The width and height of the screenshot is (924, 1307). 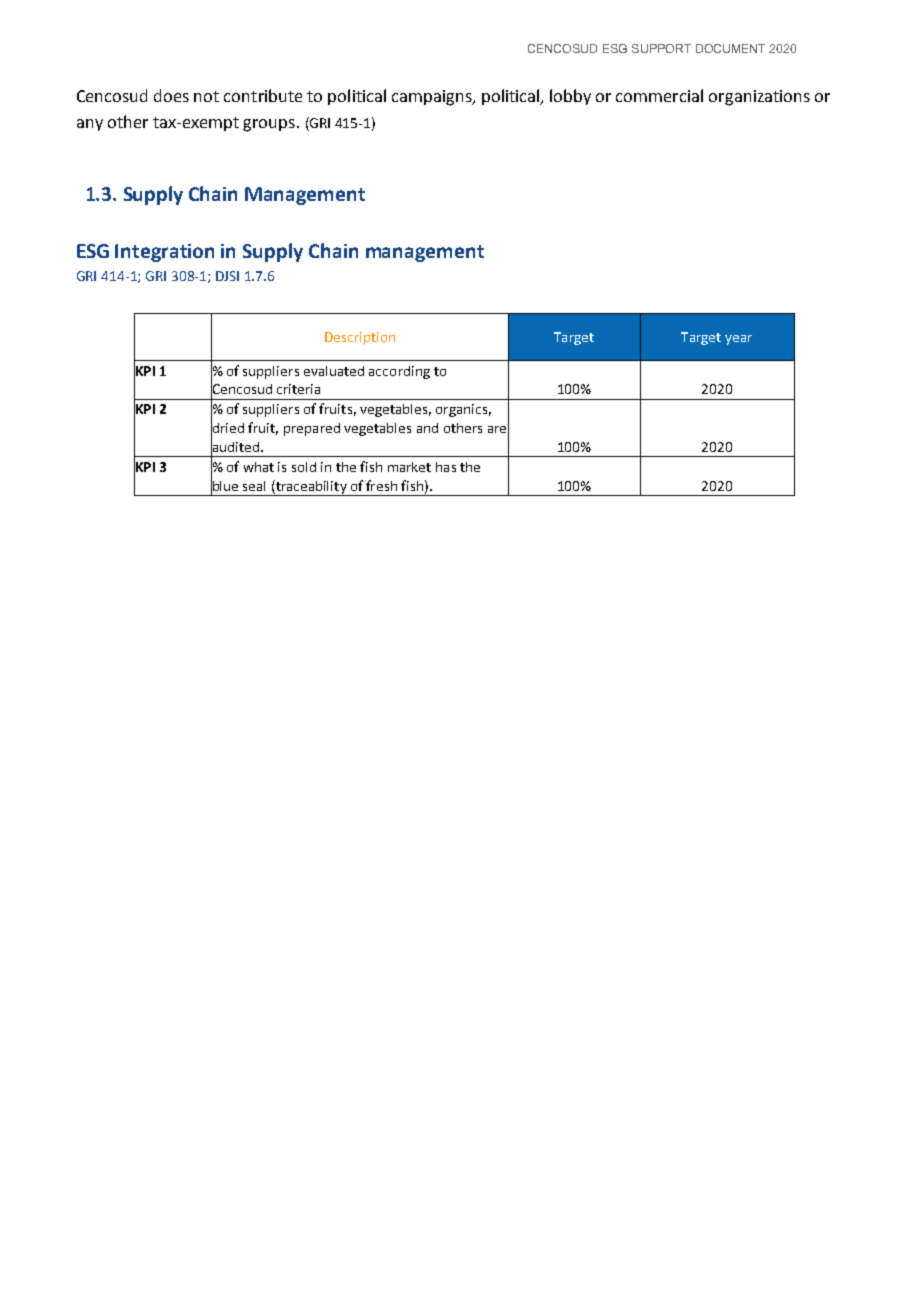 What do you see at coordinates (399, 372) in the screenshot?
I see `according` at bounding box center [399, 372].
